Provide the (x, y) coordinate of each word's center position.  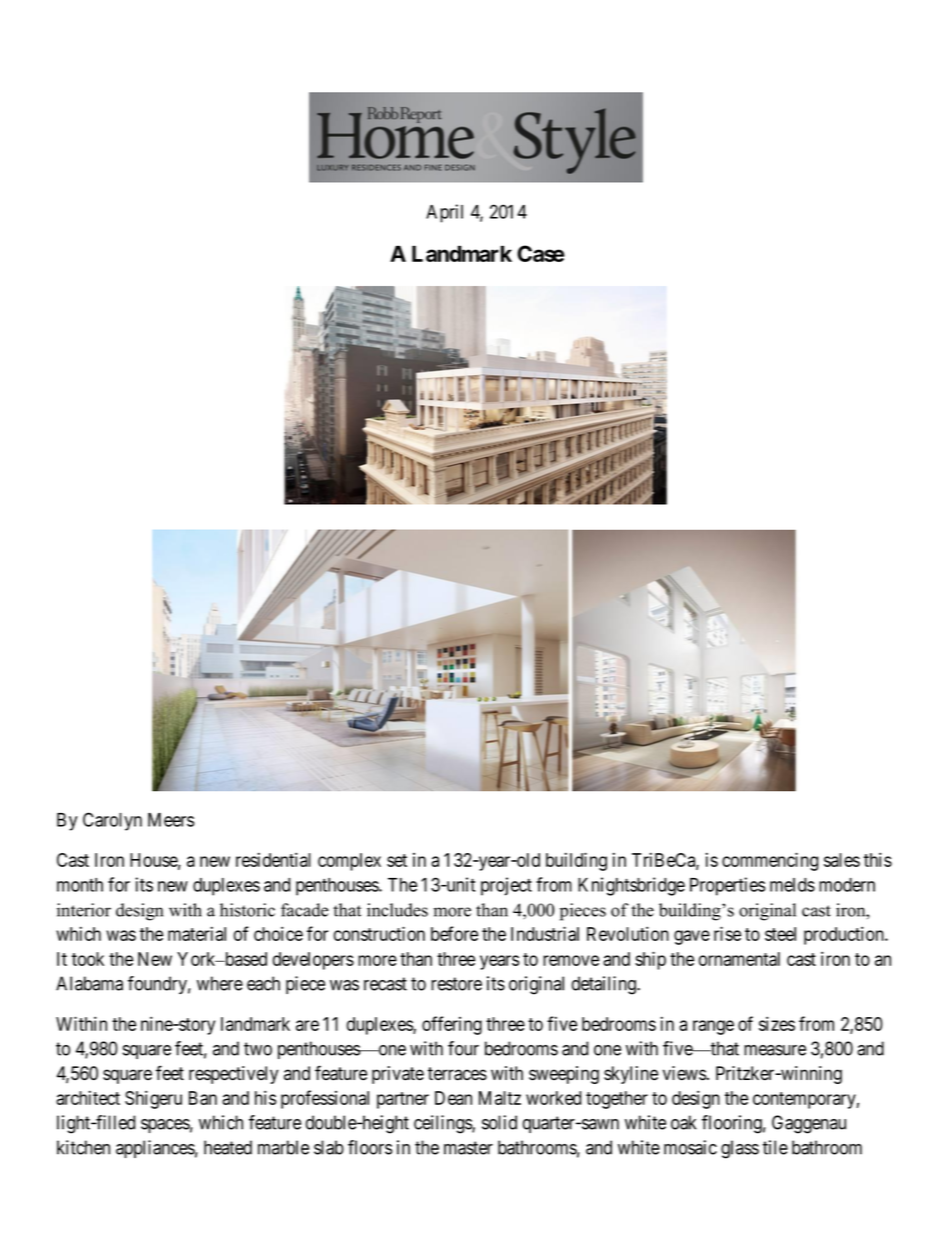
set (397, 860)
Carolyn (112, 821)
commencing (770, 861)
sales (842, 860)
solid (499, 1122)
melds (792, 885)
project (506, 886)
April (444, 213)
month (80, 885)
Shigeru (153, 1099)
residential (273, 859)
